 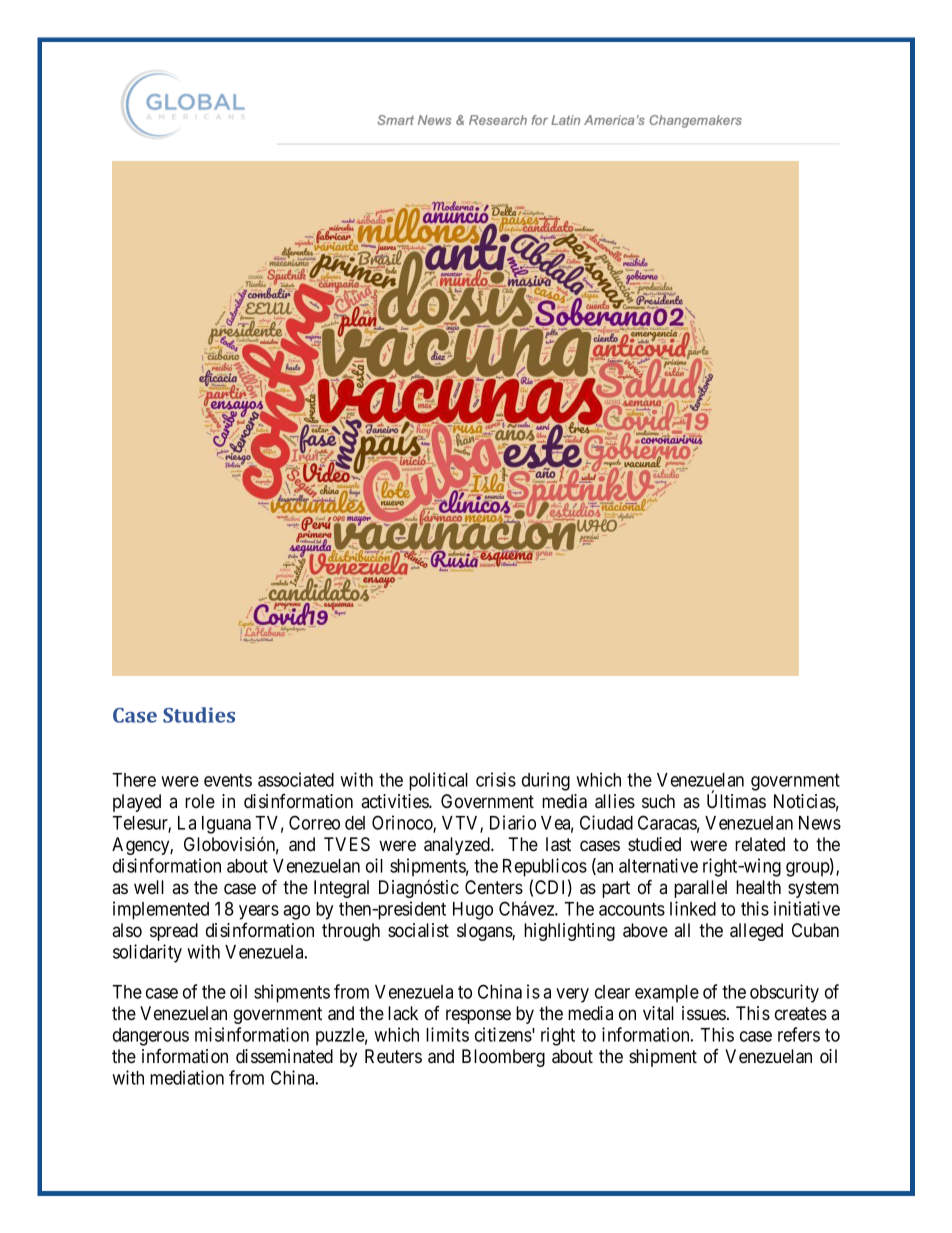 I want to click on dangerous, so click(x=151, y=1037).
